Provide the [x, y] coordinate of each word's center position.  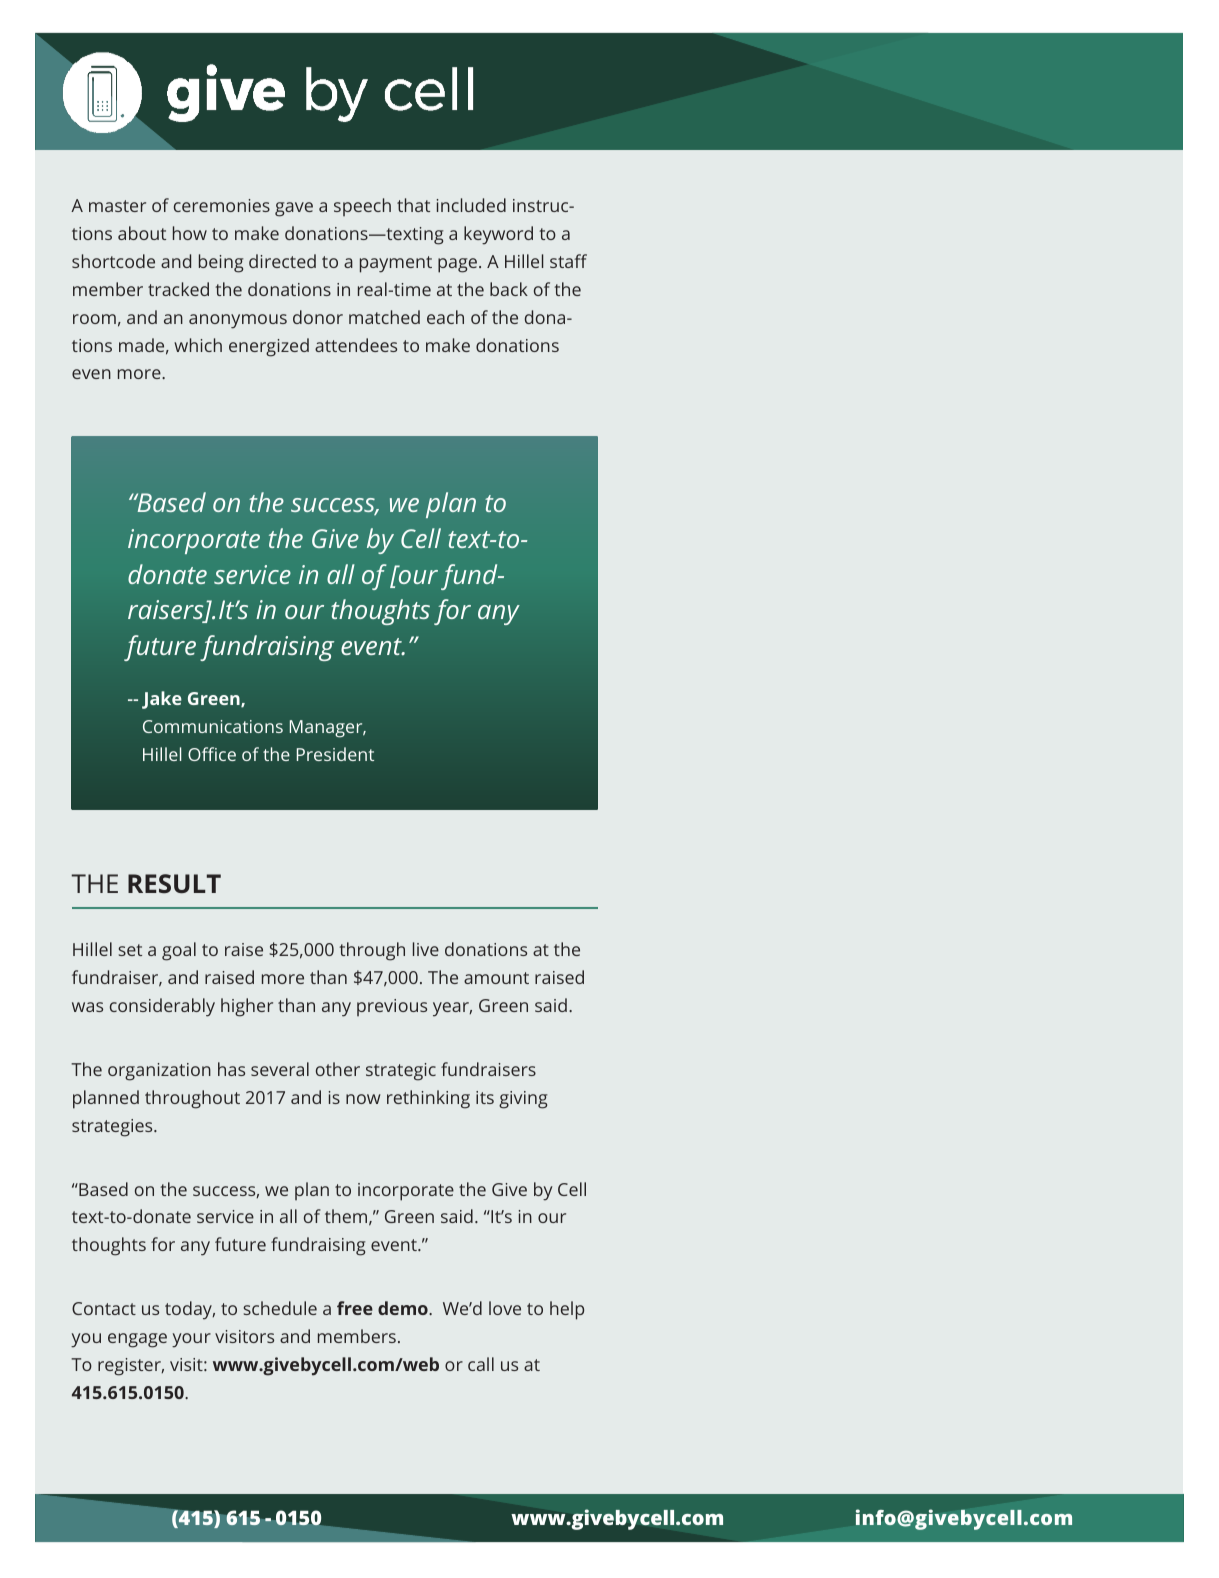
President [335, 754]
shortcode [113, 261]
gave [294, 209]
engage [137, 1340]
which [198, 345]
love [505, 1308]
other [338, 1069]
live [426, 949]
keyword [498, 235]
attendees [356, 345]
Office [212, 754]
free [355, 1308]
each [445, 317]
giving [523, 1100]
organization [159, 1072]
